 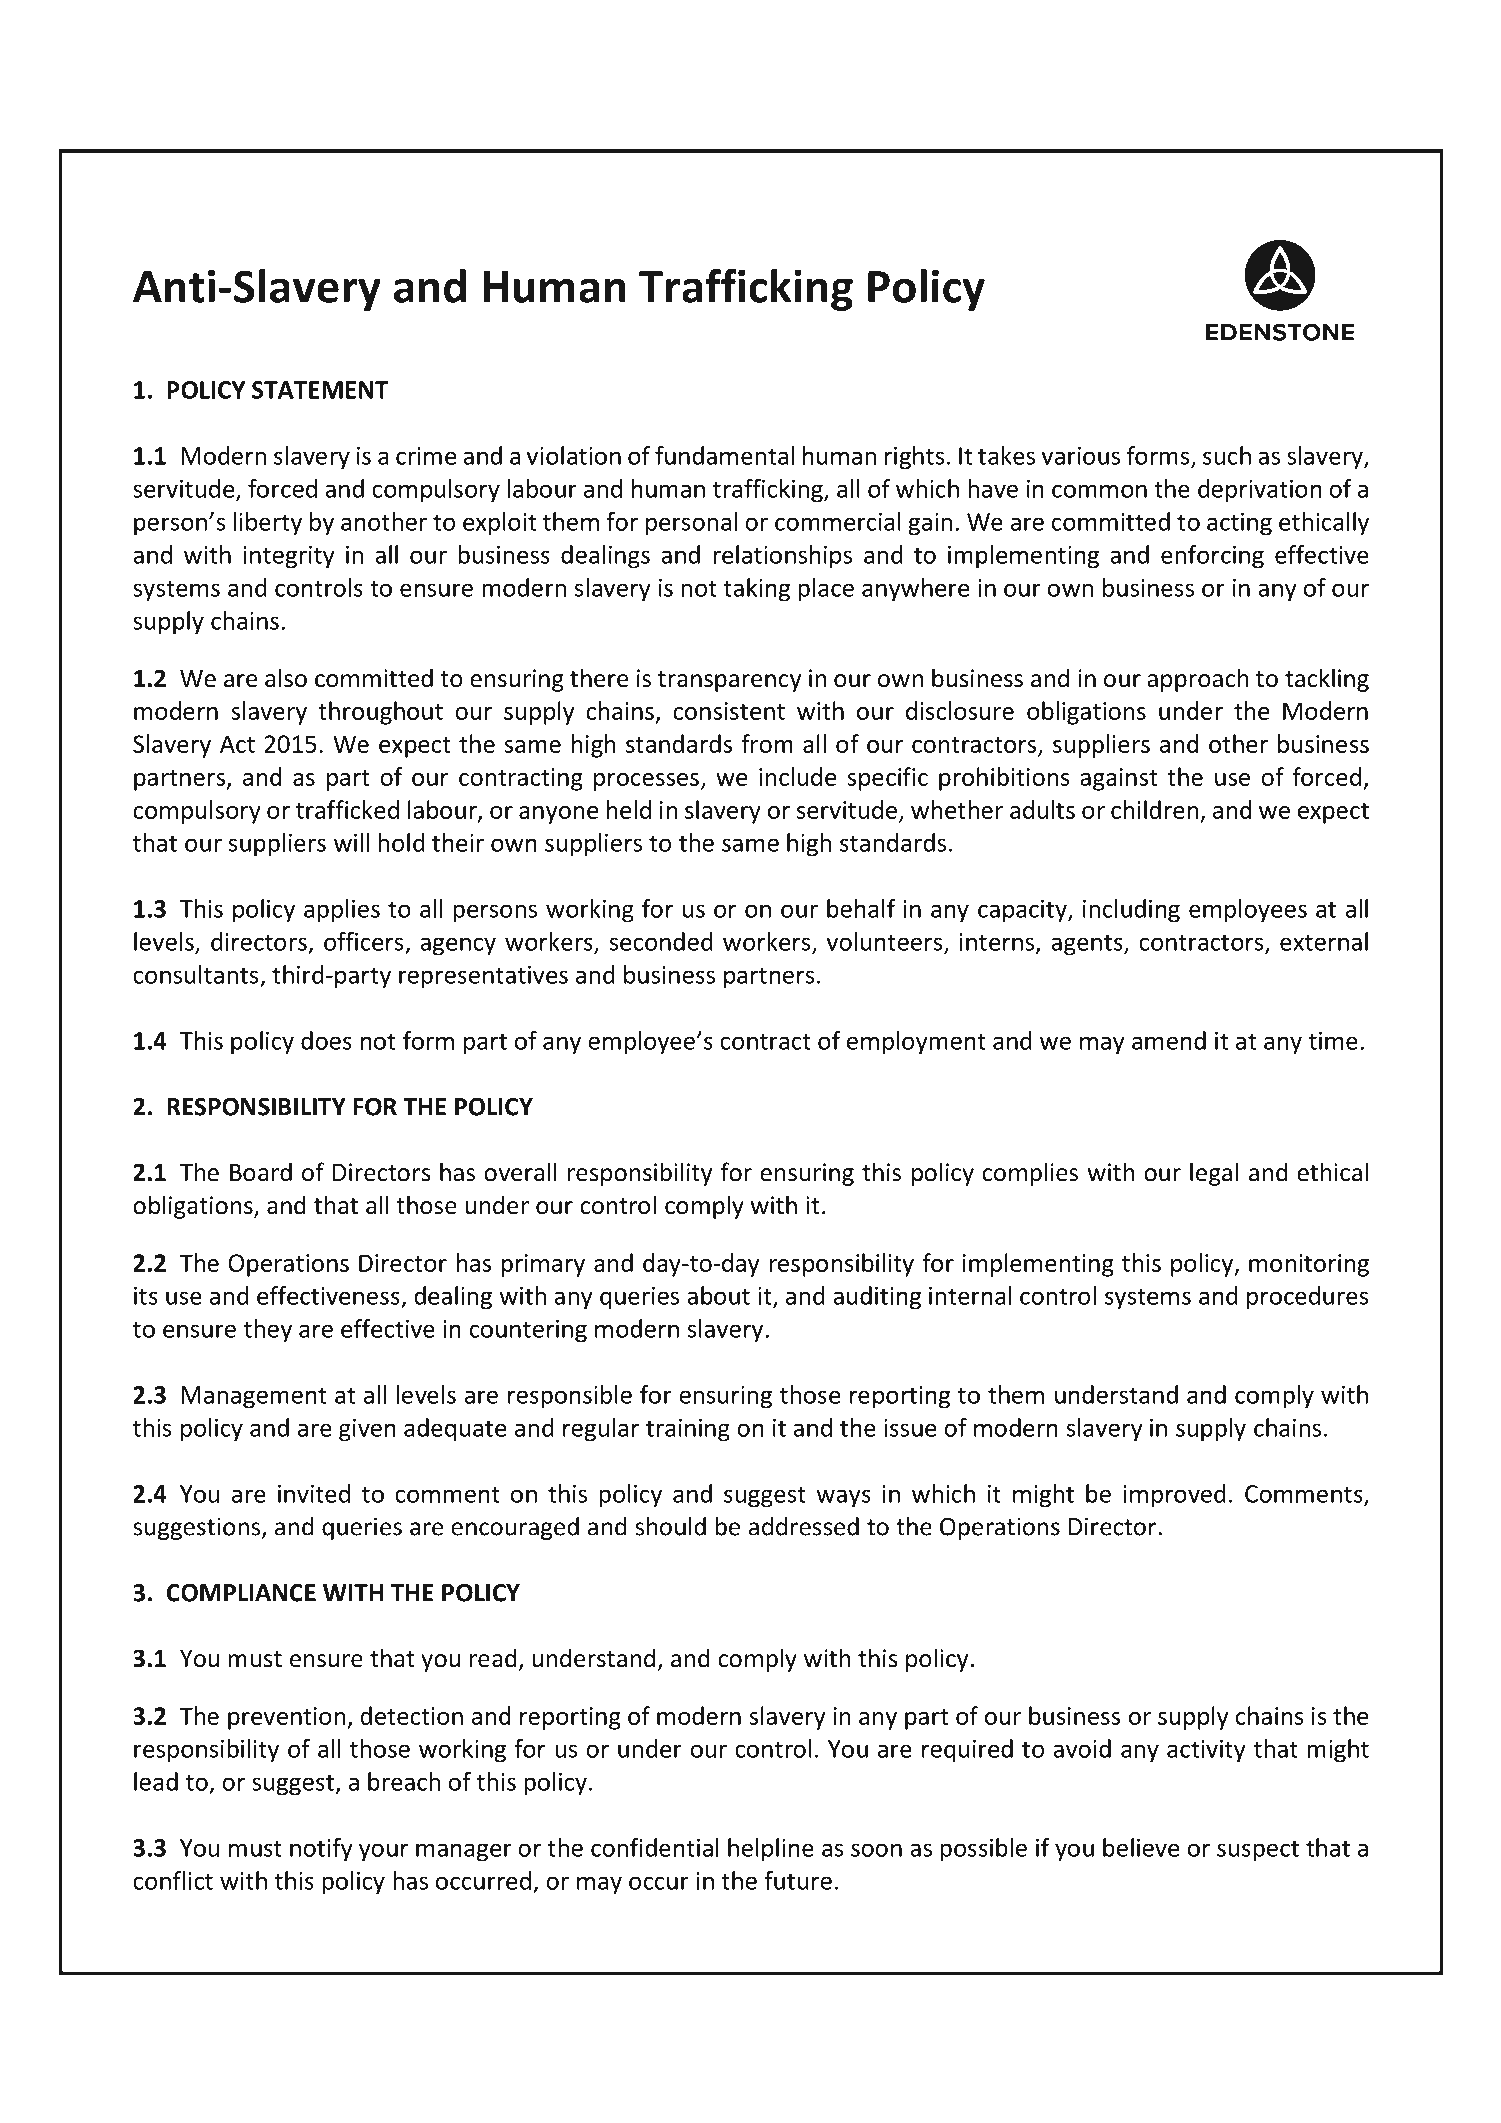 What do you see at coordinates (718, 1295) in the page?
I see `about` at bounding box center [718, 1295].
